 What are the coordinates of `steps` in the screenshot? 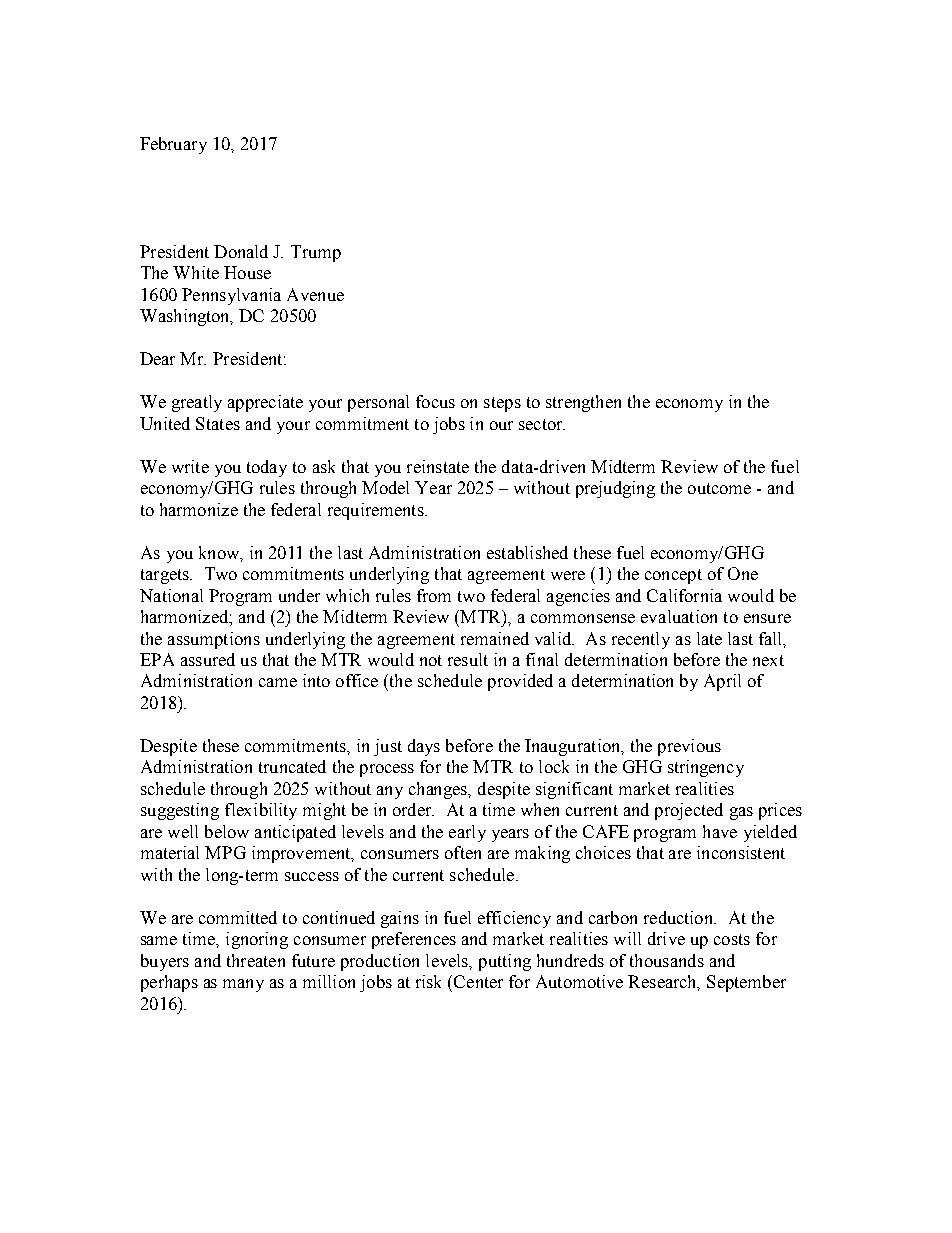 It's located at (502, 404).
